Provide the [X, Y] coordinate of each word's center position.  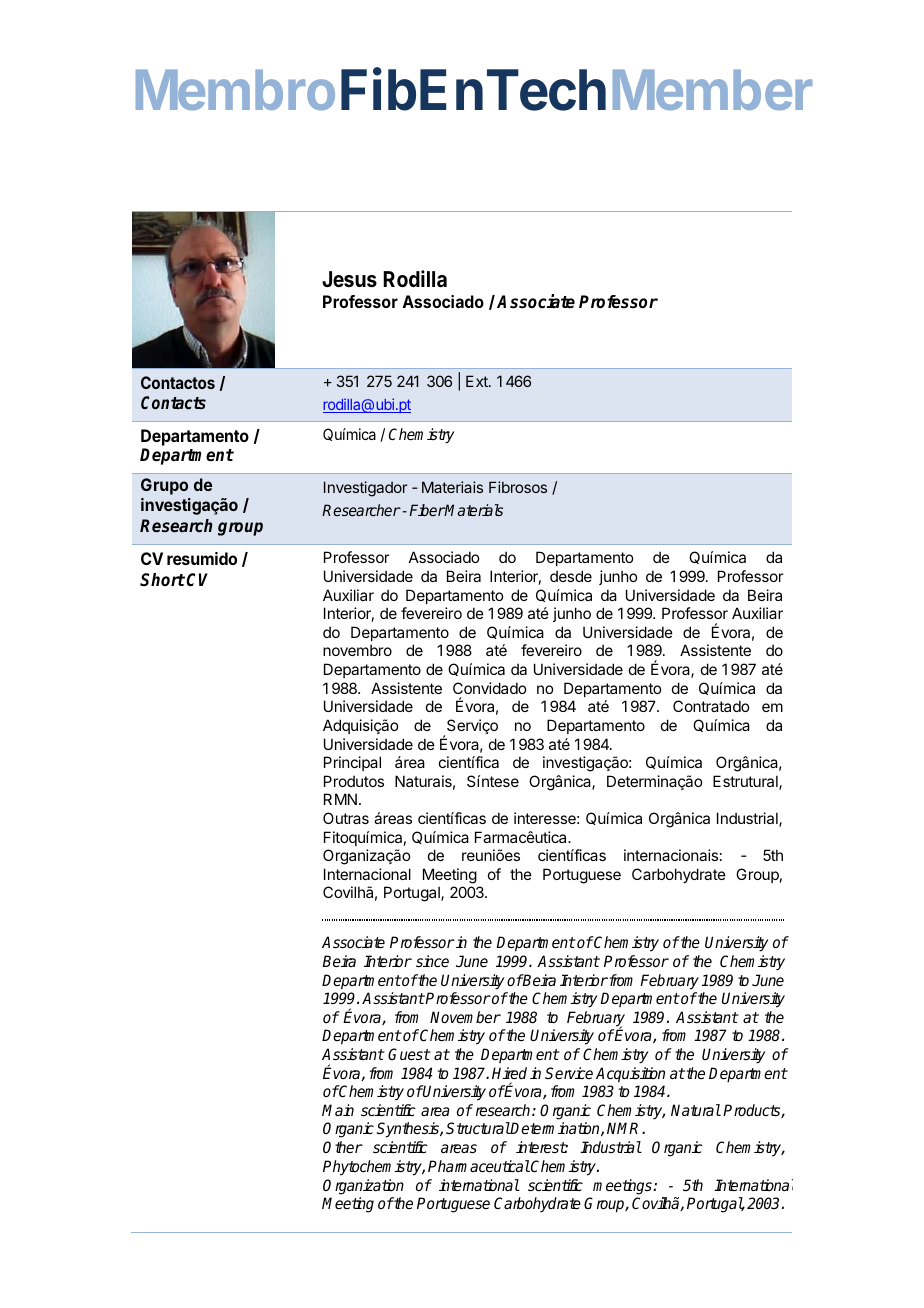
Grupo [164, 486]
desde [571, 576]
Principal [352, 763]
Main [338, 1110]
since [432, 961]
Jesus [349, 279]
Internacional [367, 874]
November [465, 1017]
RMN [340, 799]
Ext [478, 381]
